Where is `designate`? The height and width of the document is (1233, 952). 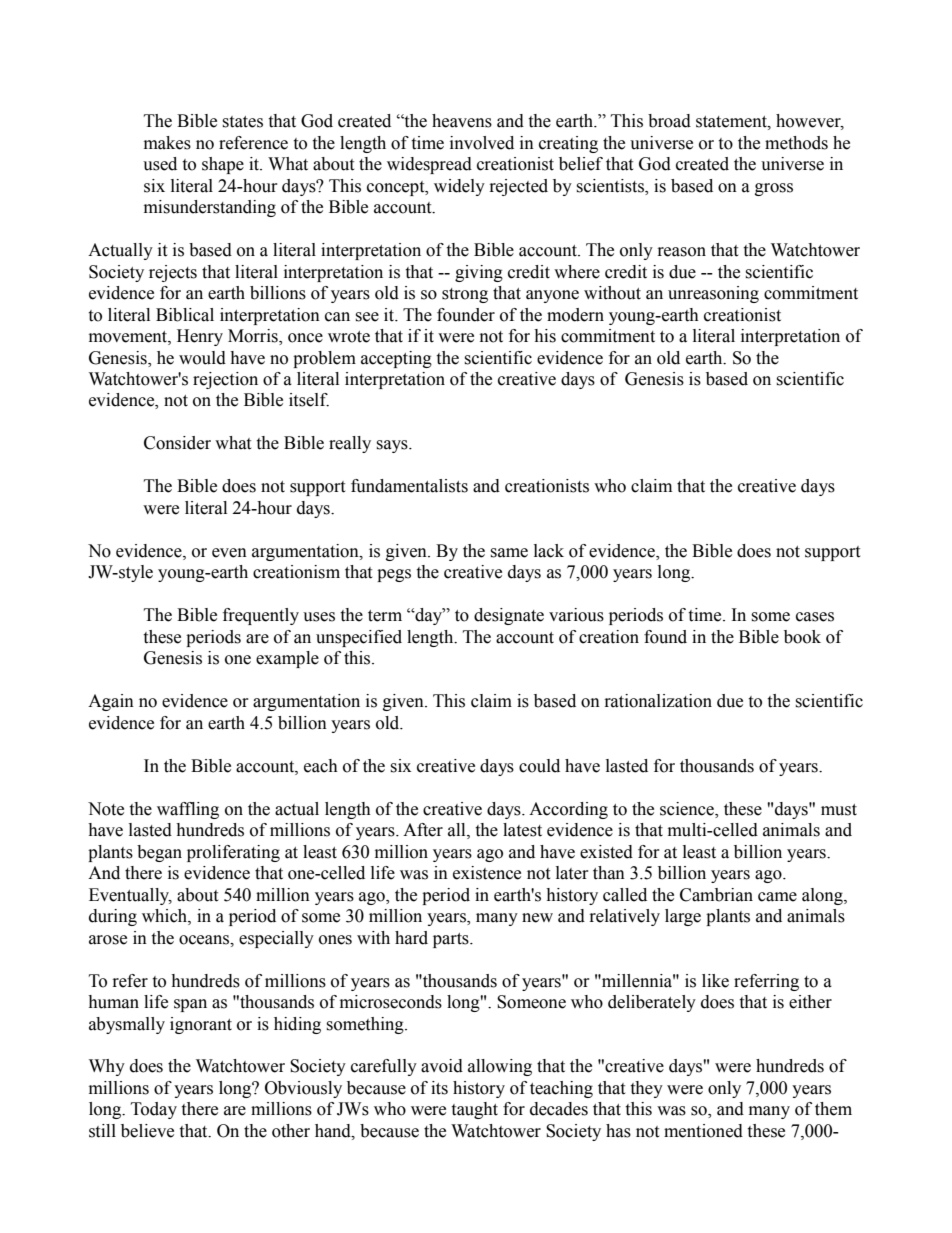 designate is located at coordinates (509, 616).
